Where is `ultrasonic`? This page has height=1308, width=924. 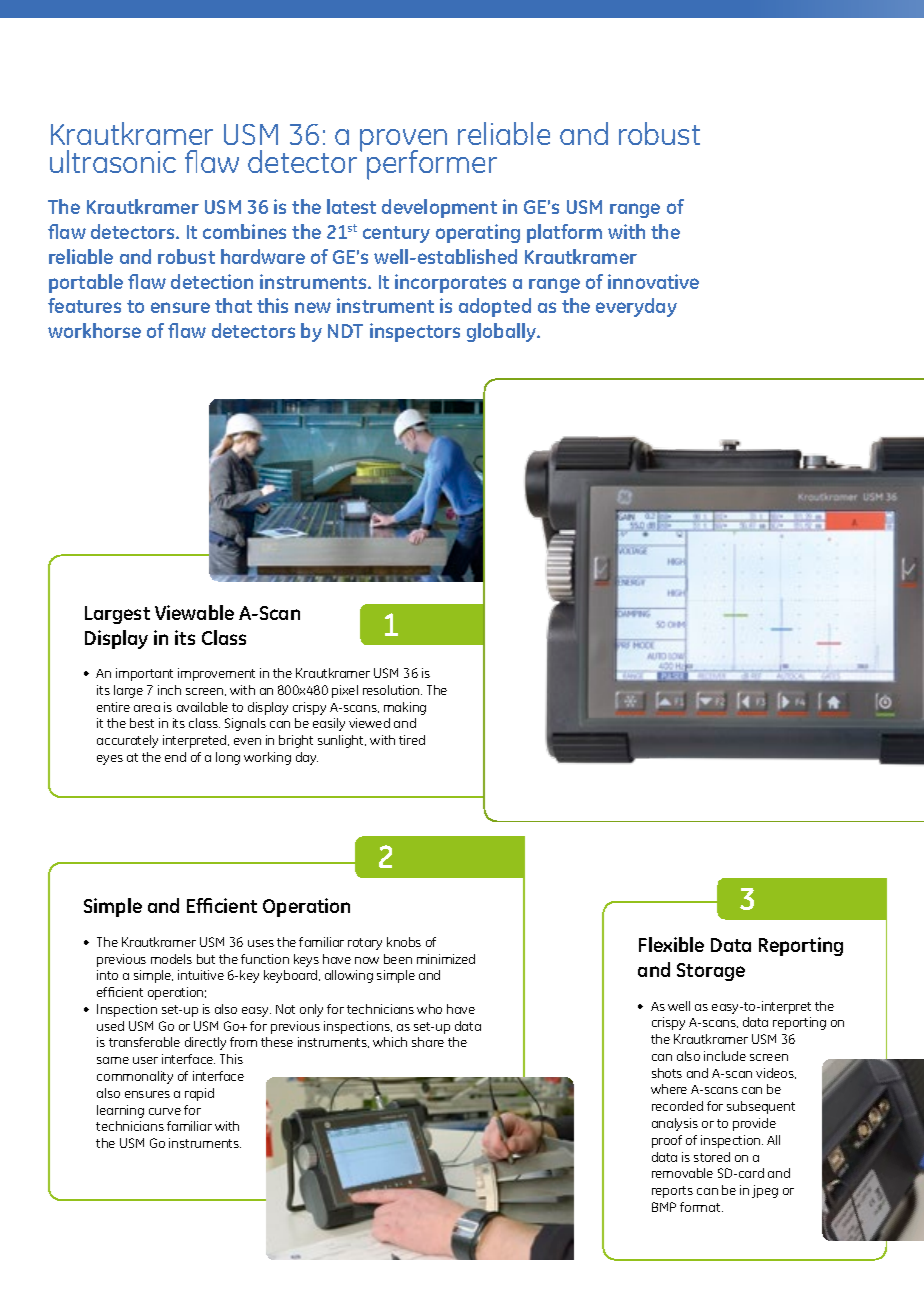 ultrasonic is located at coordinates (113, 161).
